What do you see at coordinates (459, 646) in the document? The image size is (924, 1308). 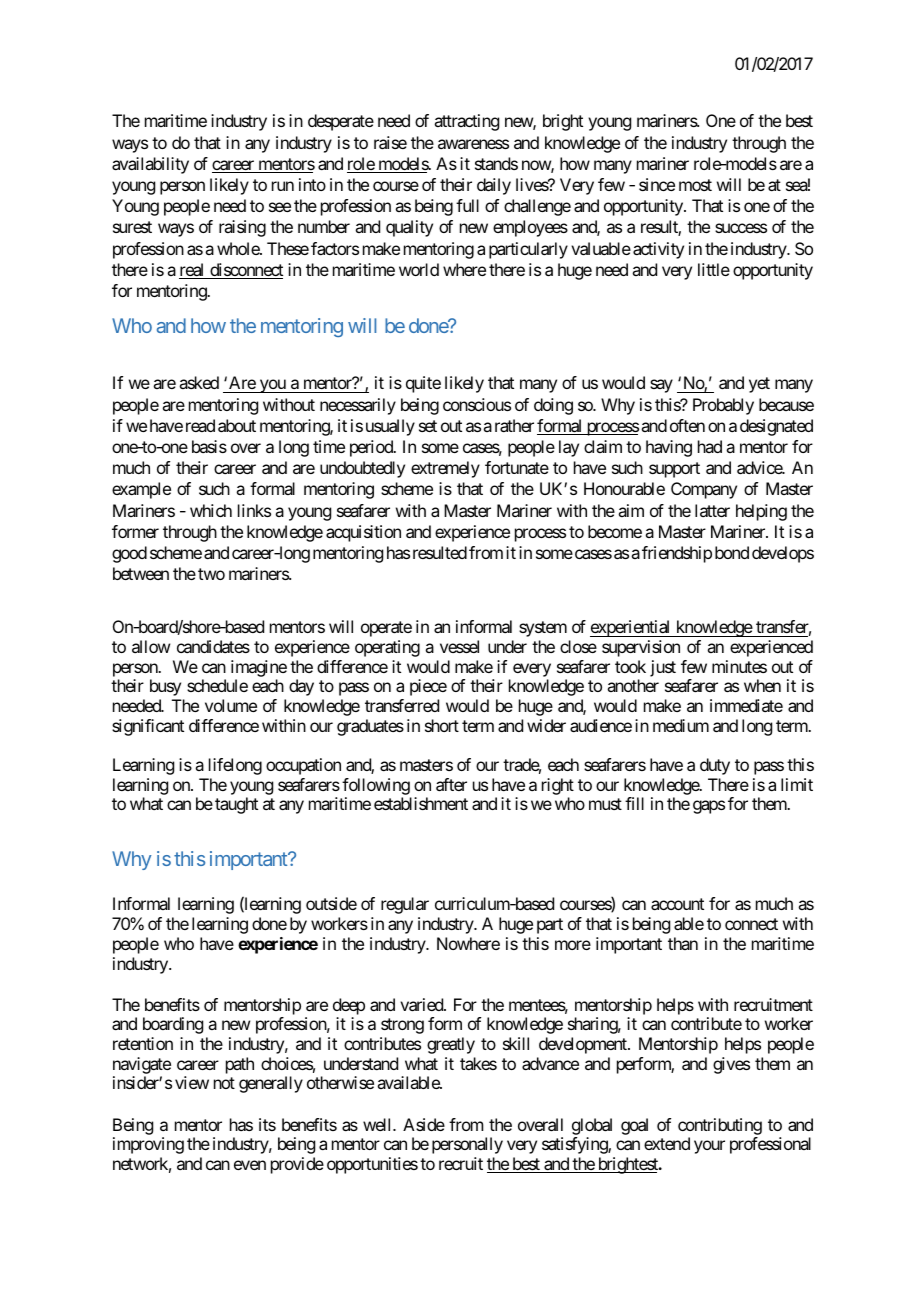 I see `vessel` at bounding box center [459, 646].
